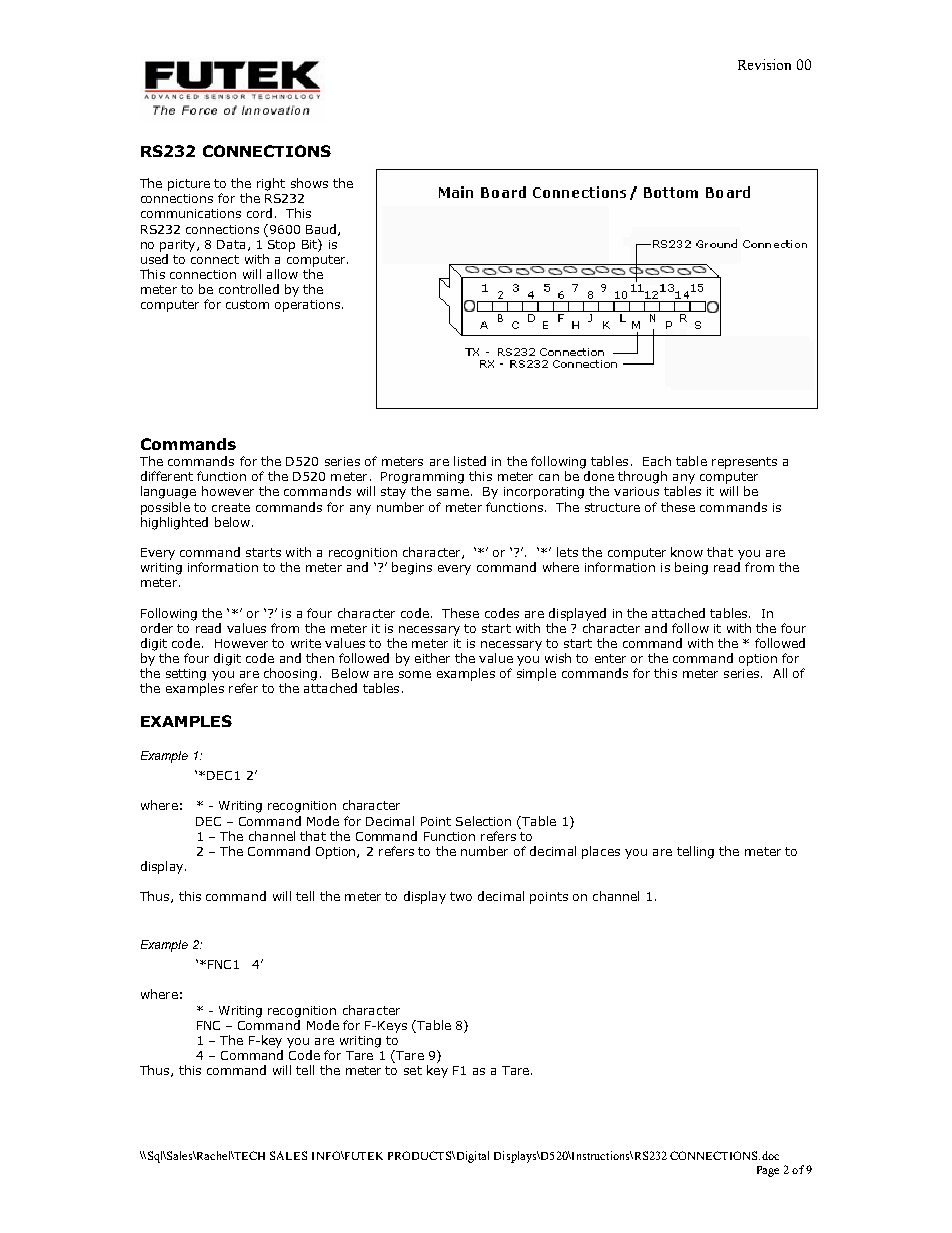 This screenshot has height=1233, width=952. What do you see at coordinates (601, 852) in the screenshot?
I see `places` at bounding box center [601, 852].
